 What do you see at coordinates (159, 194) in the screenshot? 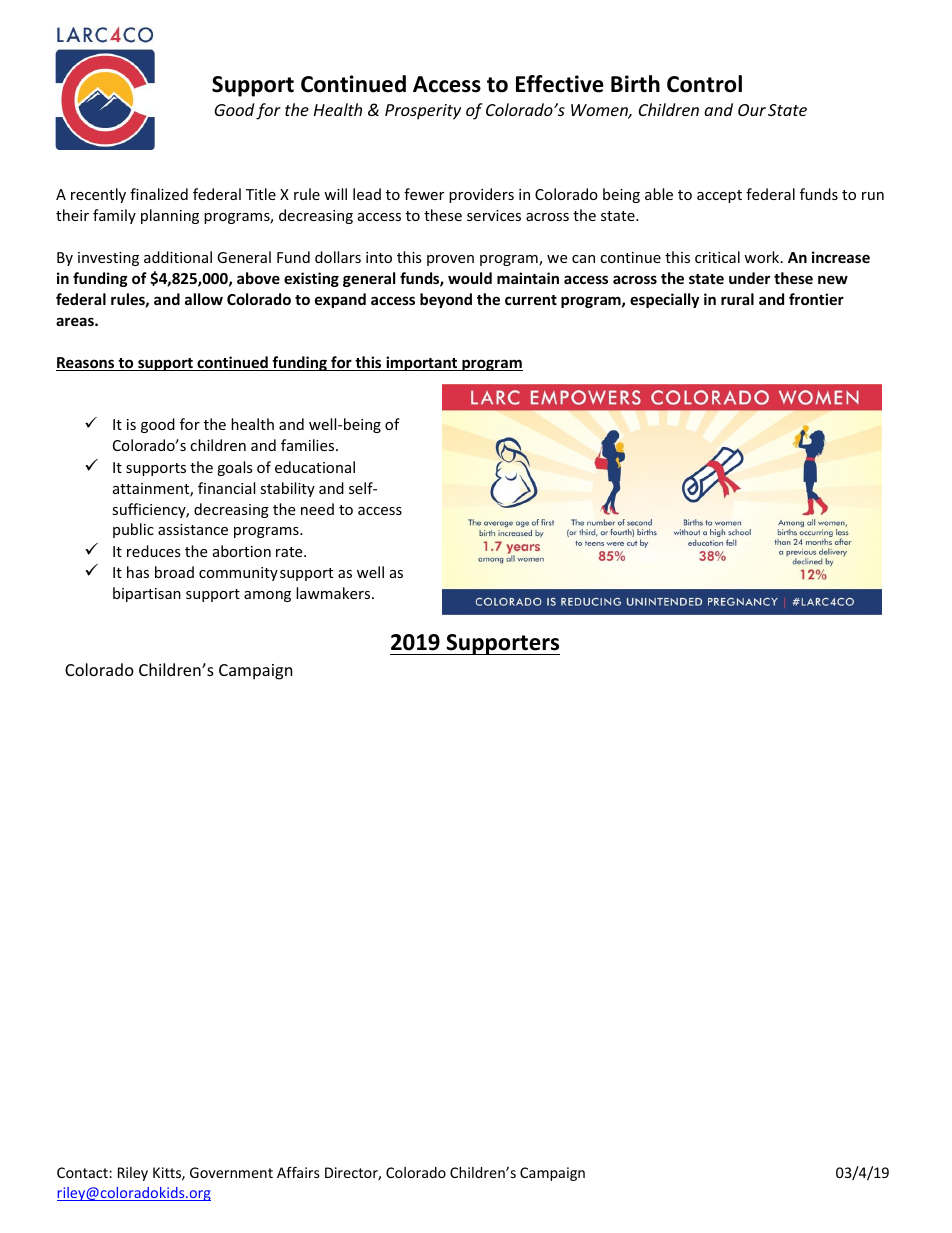
I see `finalized` at bounding box center [159, 194].
